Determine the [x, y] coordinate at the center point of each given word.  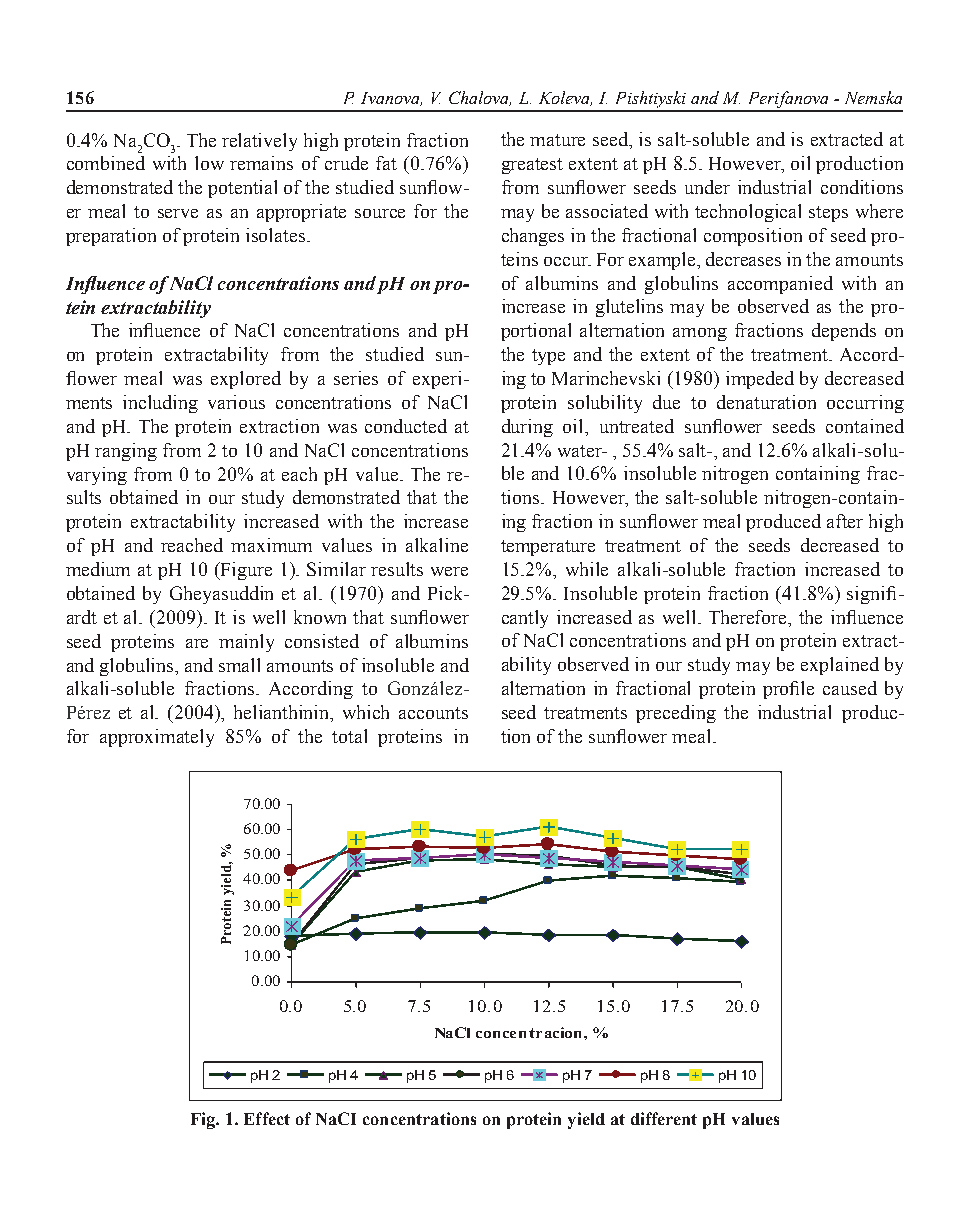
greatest [532, 166]
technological [748, 213]
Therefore [749, 617]
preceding [676, 714]
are [197, 643]
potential [242, 189]
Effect [267, 1118]
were [449, 571]
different [664, 1118]
